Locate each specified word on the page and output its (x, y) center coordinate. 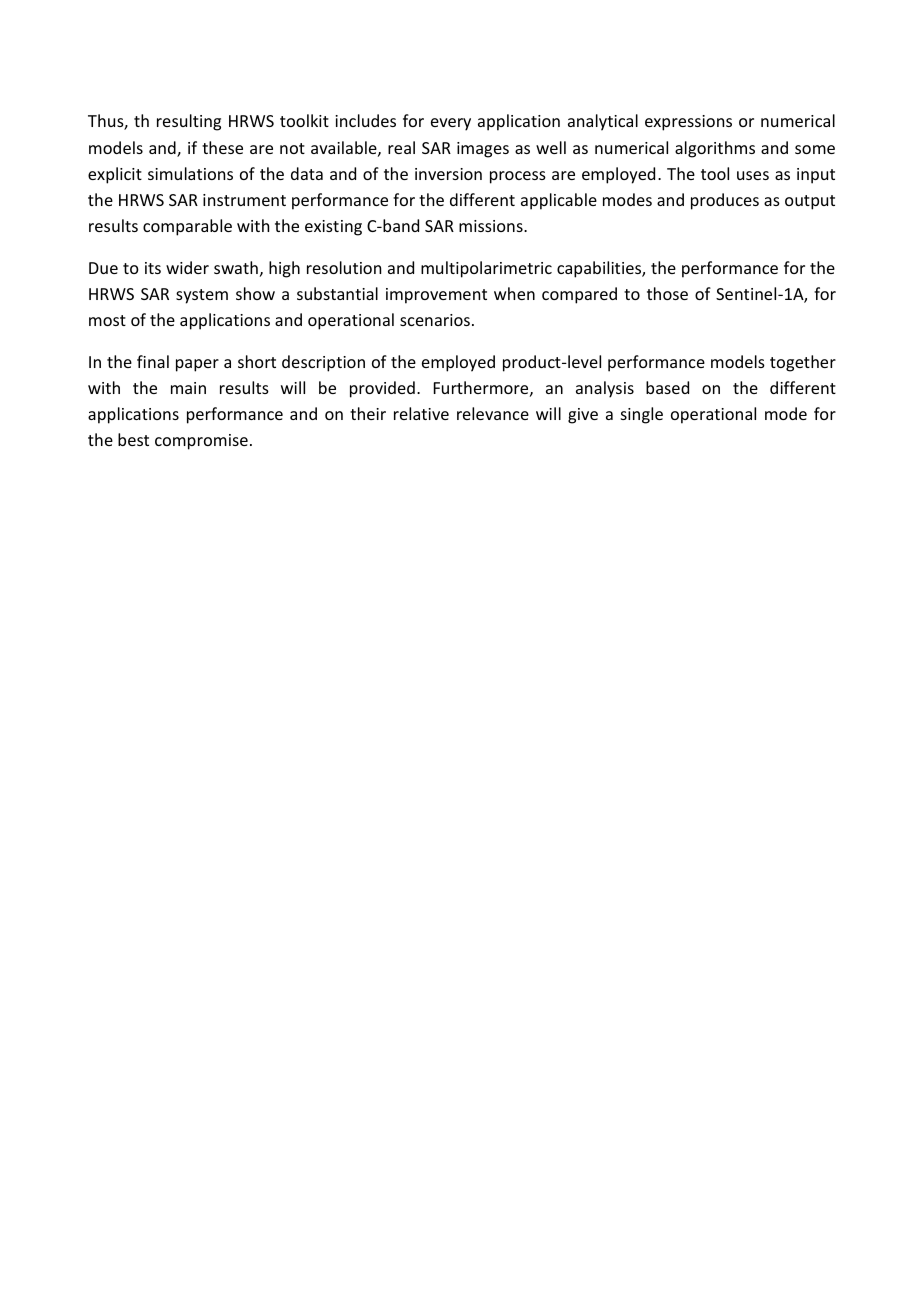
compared (579, 295)
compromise (201, 442)
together (803, 363)
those (667, 293)
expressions (688, 123)
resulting (189, 122)
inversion (448, 174)
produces (725, 201)
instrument (244, 200)
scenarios (435, 320)
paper (197, 365)
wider (187, 267)
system (202, 296)
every (451, 124)
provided (382, 389)
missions (492, 226)
